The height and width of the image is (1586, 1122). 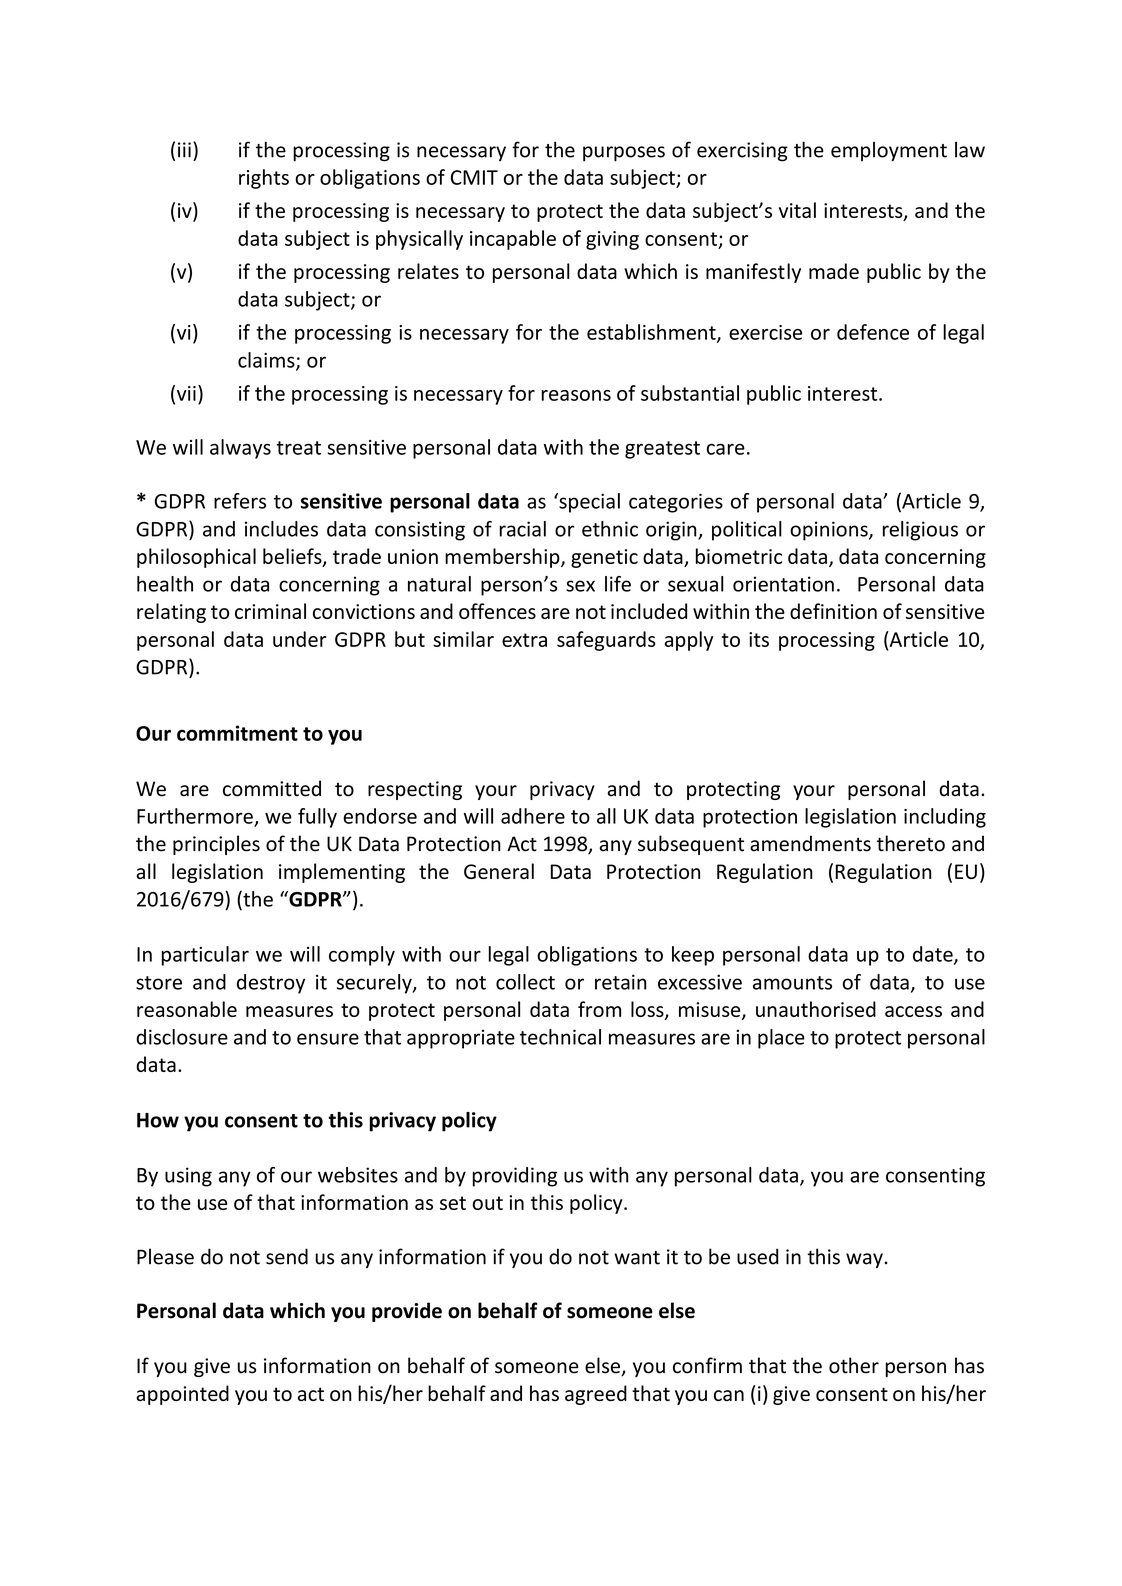 I want to click on rights, so click(x=264, y=179).
